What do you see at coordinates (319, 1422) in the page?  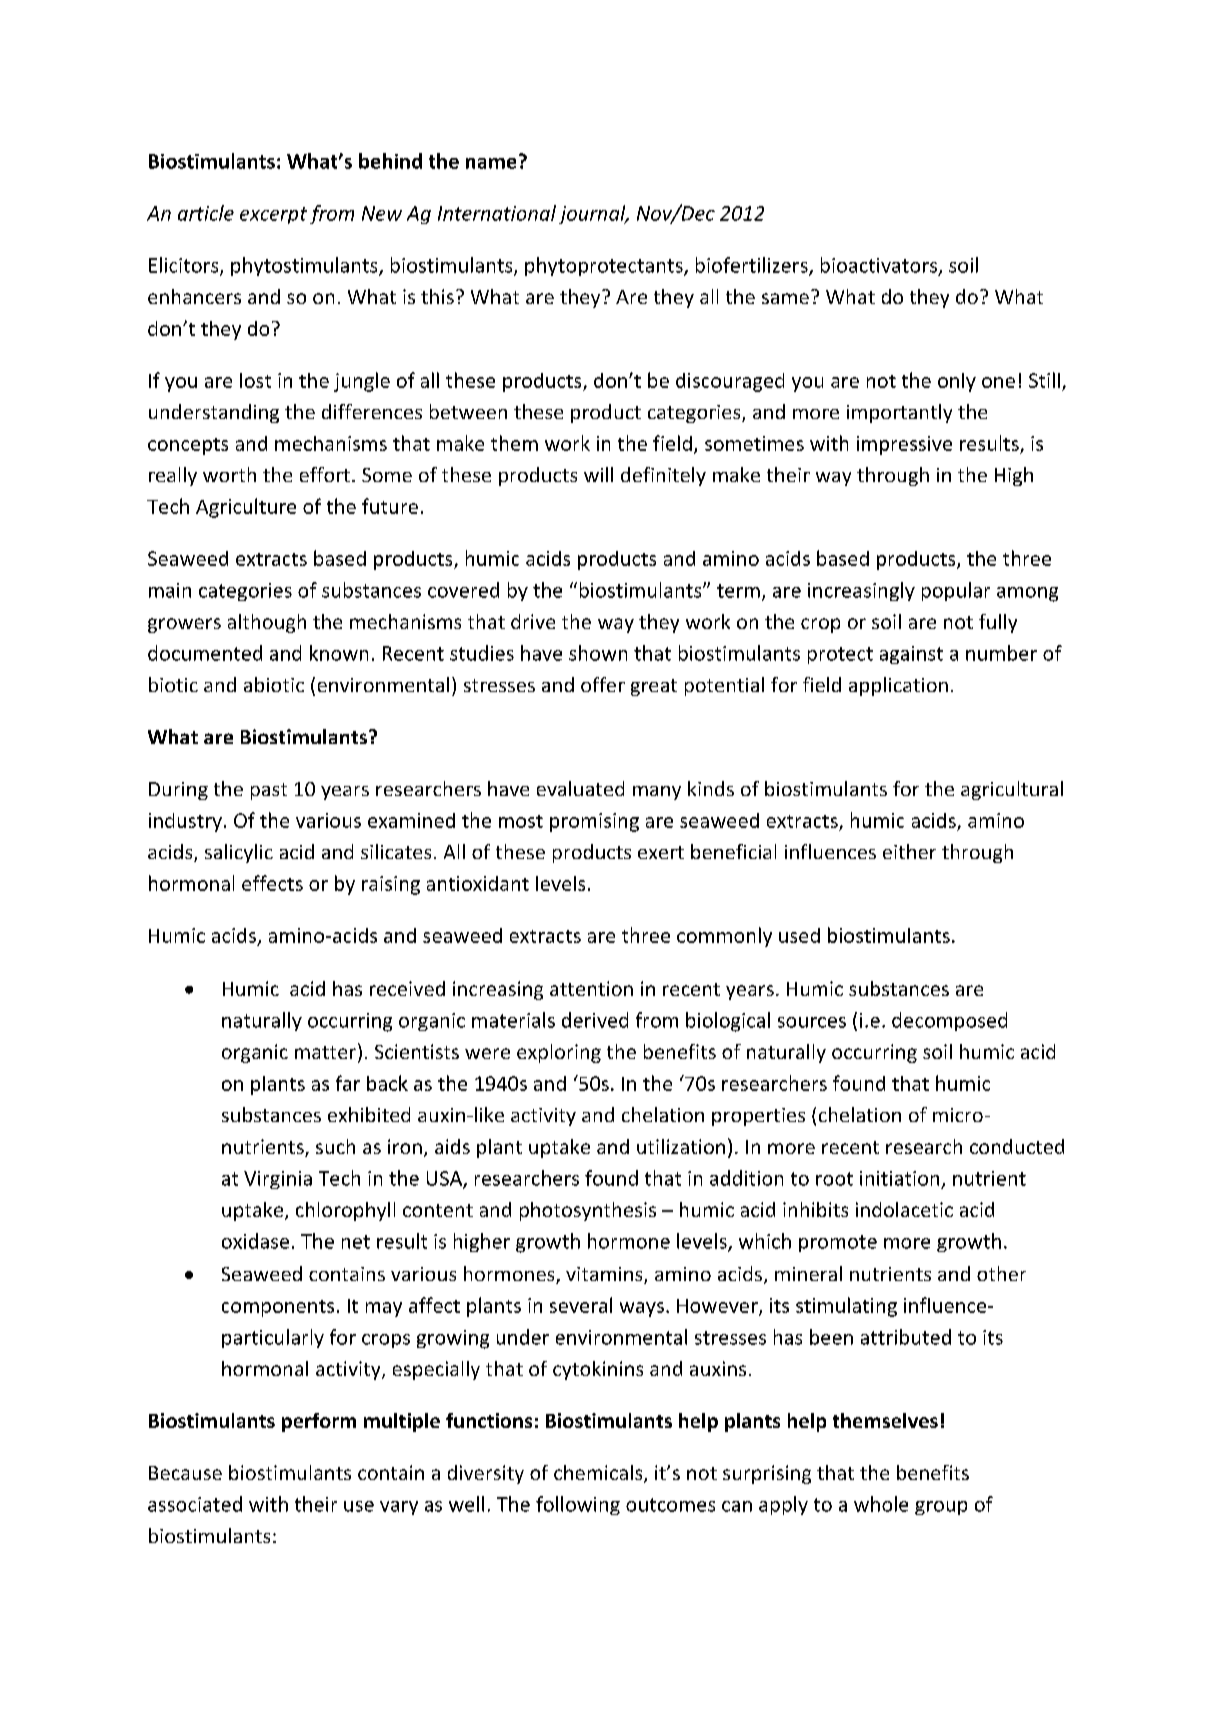 I see `perform` at bounding box center [319, 1422].
